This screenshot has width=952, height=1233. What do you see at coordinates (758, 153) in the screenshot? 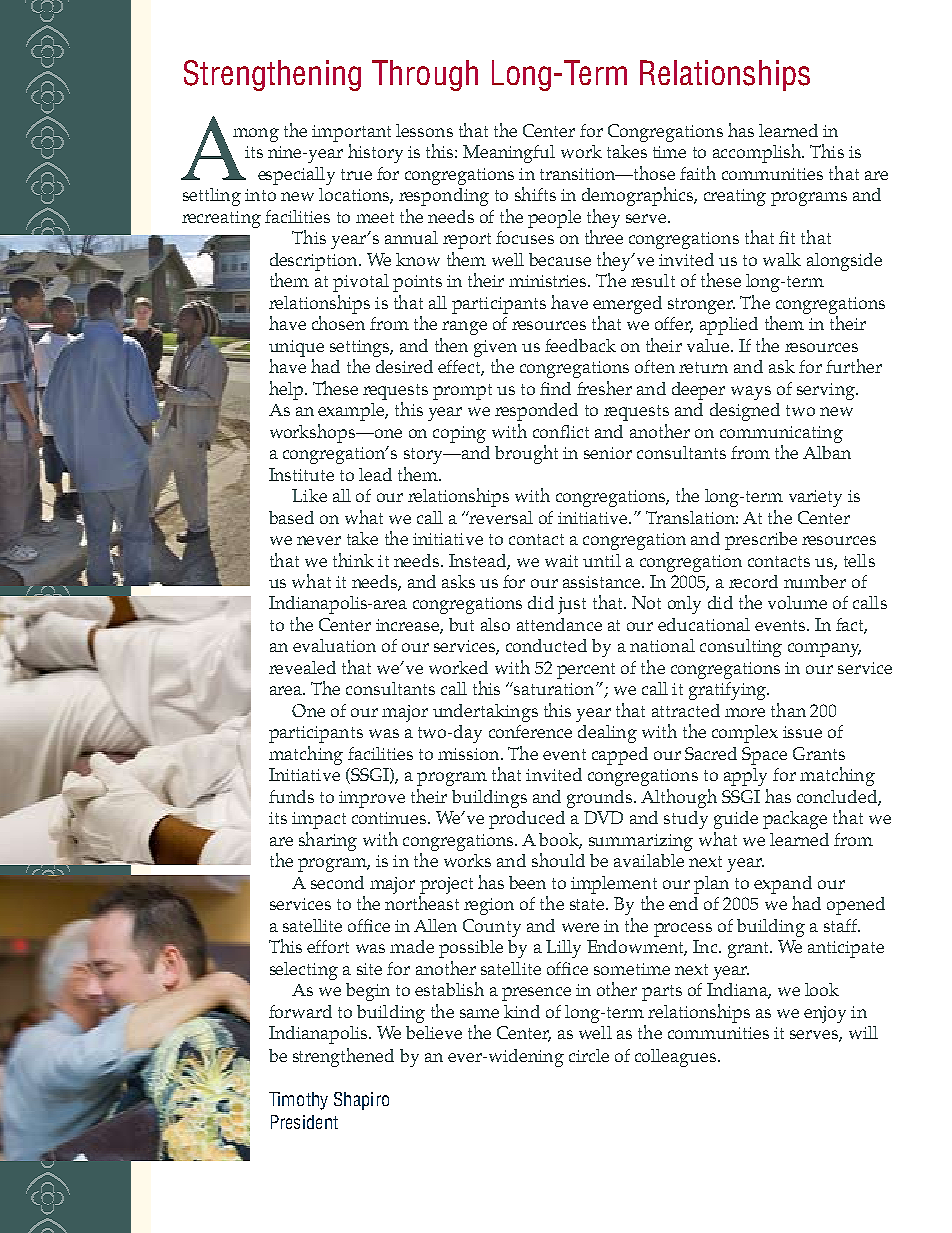
I see `accomplish` at bounding box center [758, 153].
